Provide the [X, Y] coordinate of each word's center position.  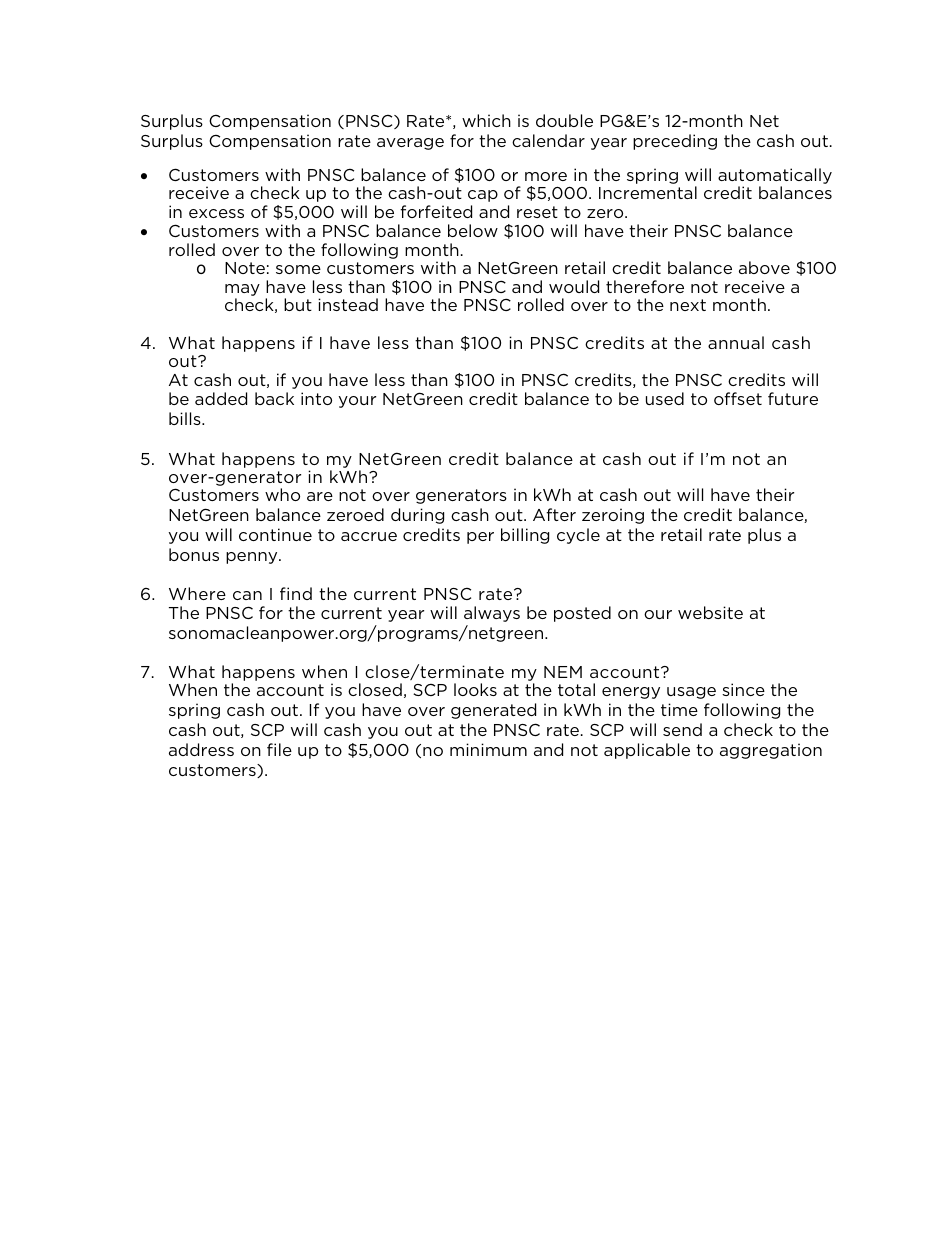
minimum [488, 749]
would [574, 286]
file [279, 749]
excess [216, 213]
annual [736, 342]
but [298, 304]
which [486, 120]
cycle [578, 536]
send [682, 729]
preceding [675, 142]
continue [275, 534]
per [480, 538]
